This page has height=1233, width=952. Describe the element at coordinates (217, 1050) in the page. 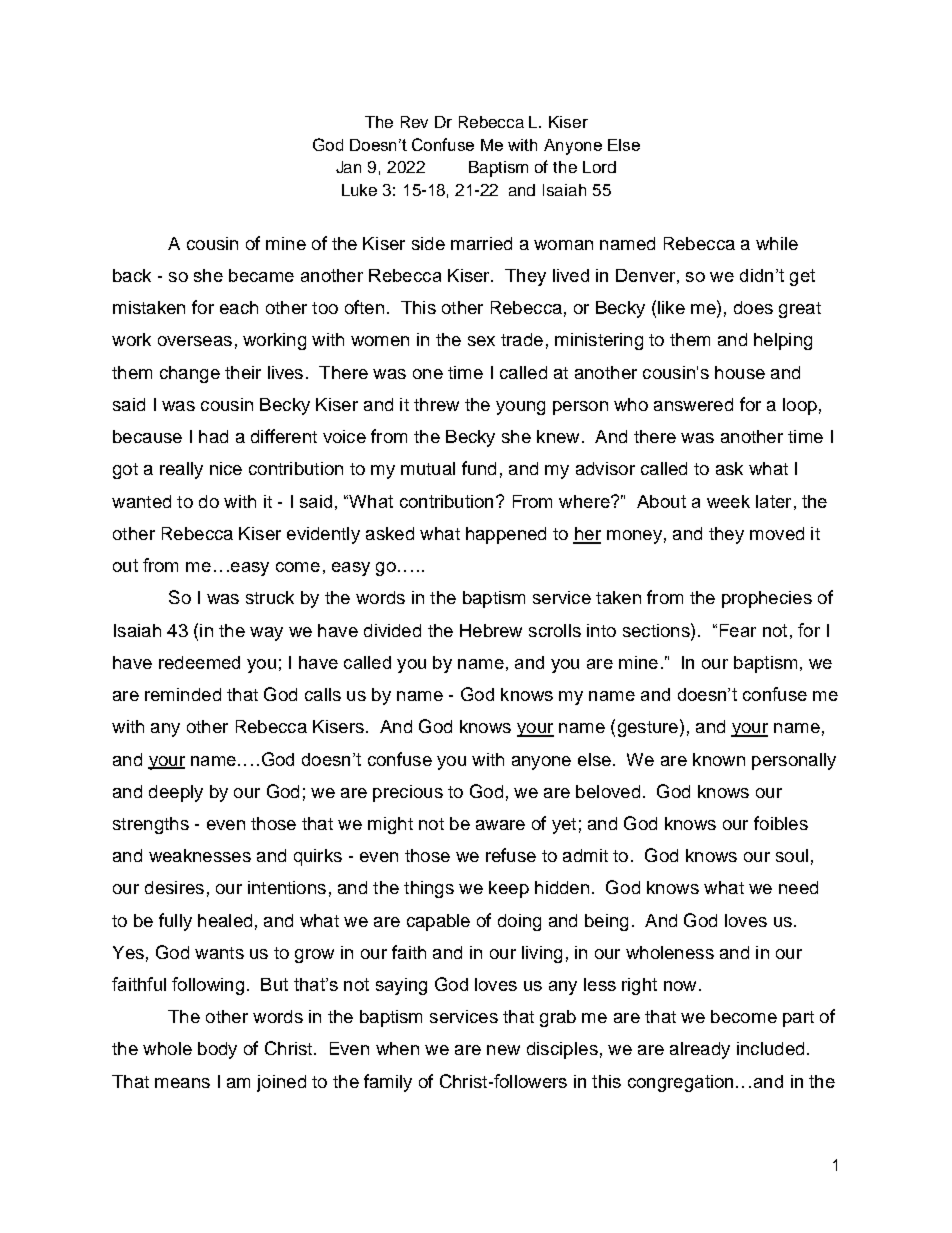

I see `body` at that location.
